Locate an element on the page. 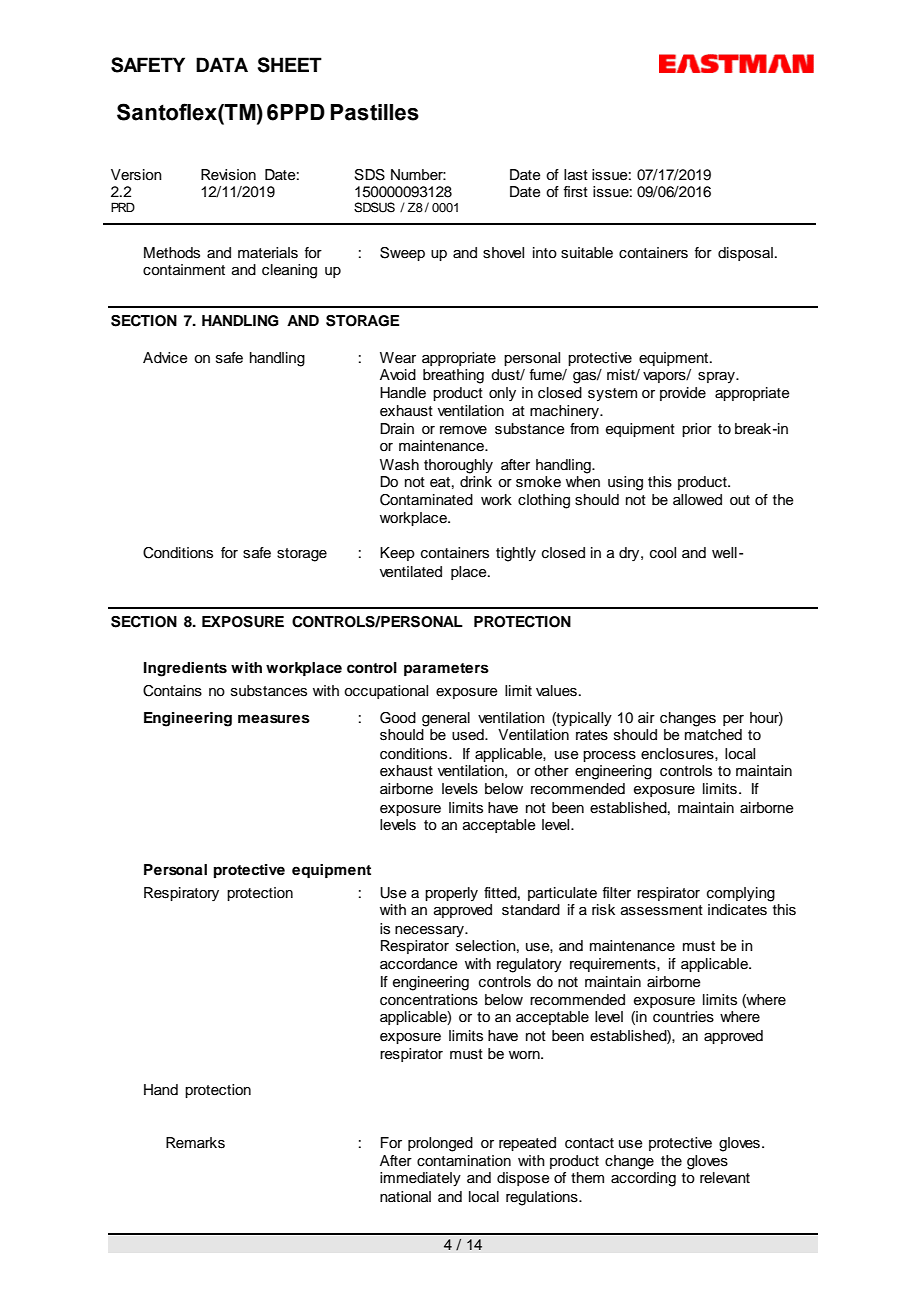 This image has height=1308, width=924. SHEET is located at coordinates (290, 65).
